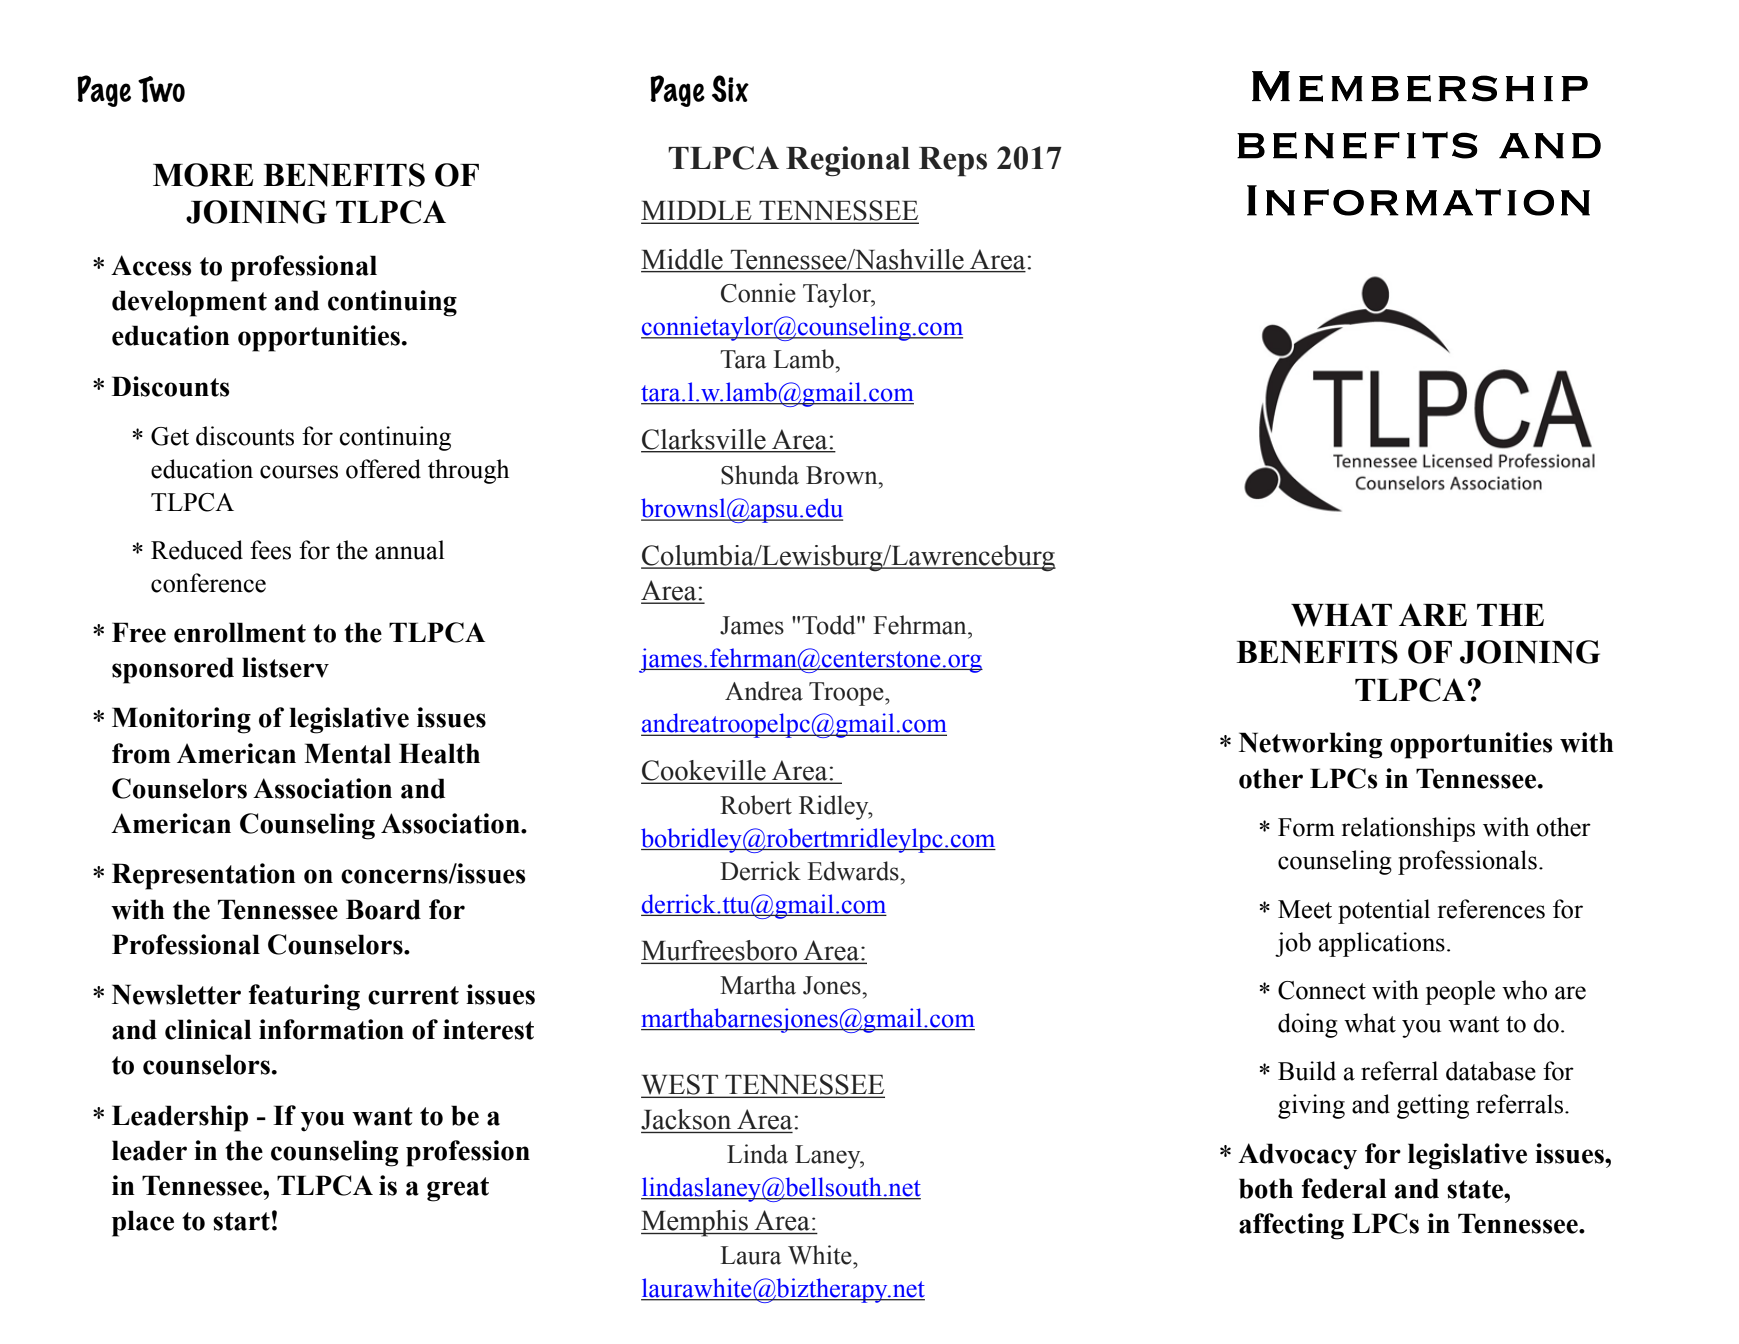  Describe the element at coordinates (1310, 745) in the page. I see `Networking` at that location.
